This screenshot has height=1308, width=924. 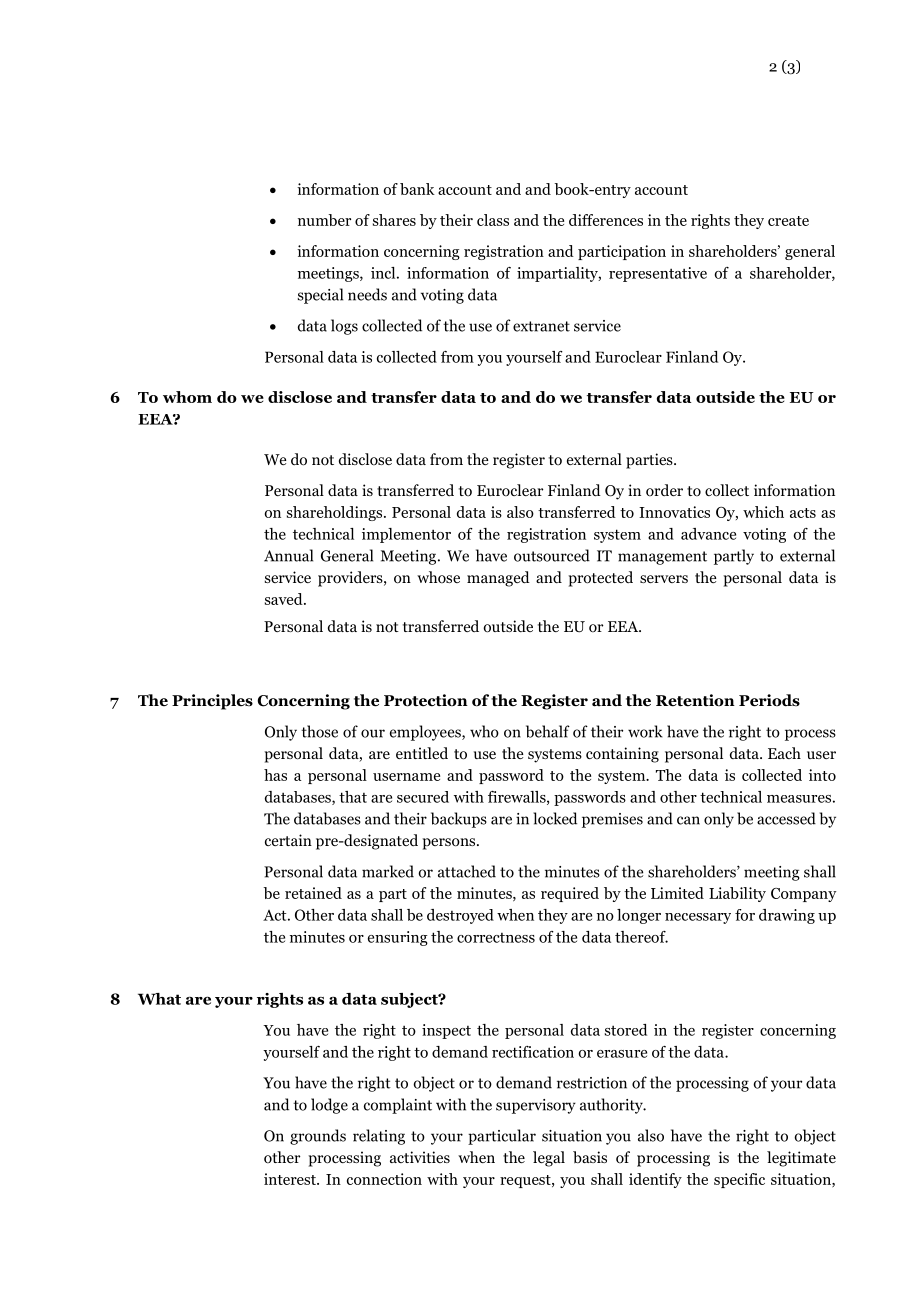 What do you see at coordinates (496, 938) in the screenshot?
I see `correctness` at bounding box center [496, 938].
